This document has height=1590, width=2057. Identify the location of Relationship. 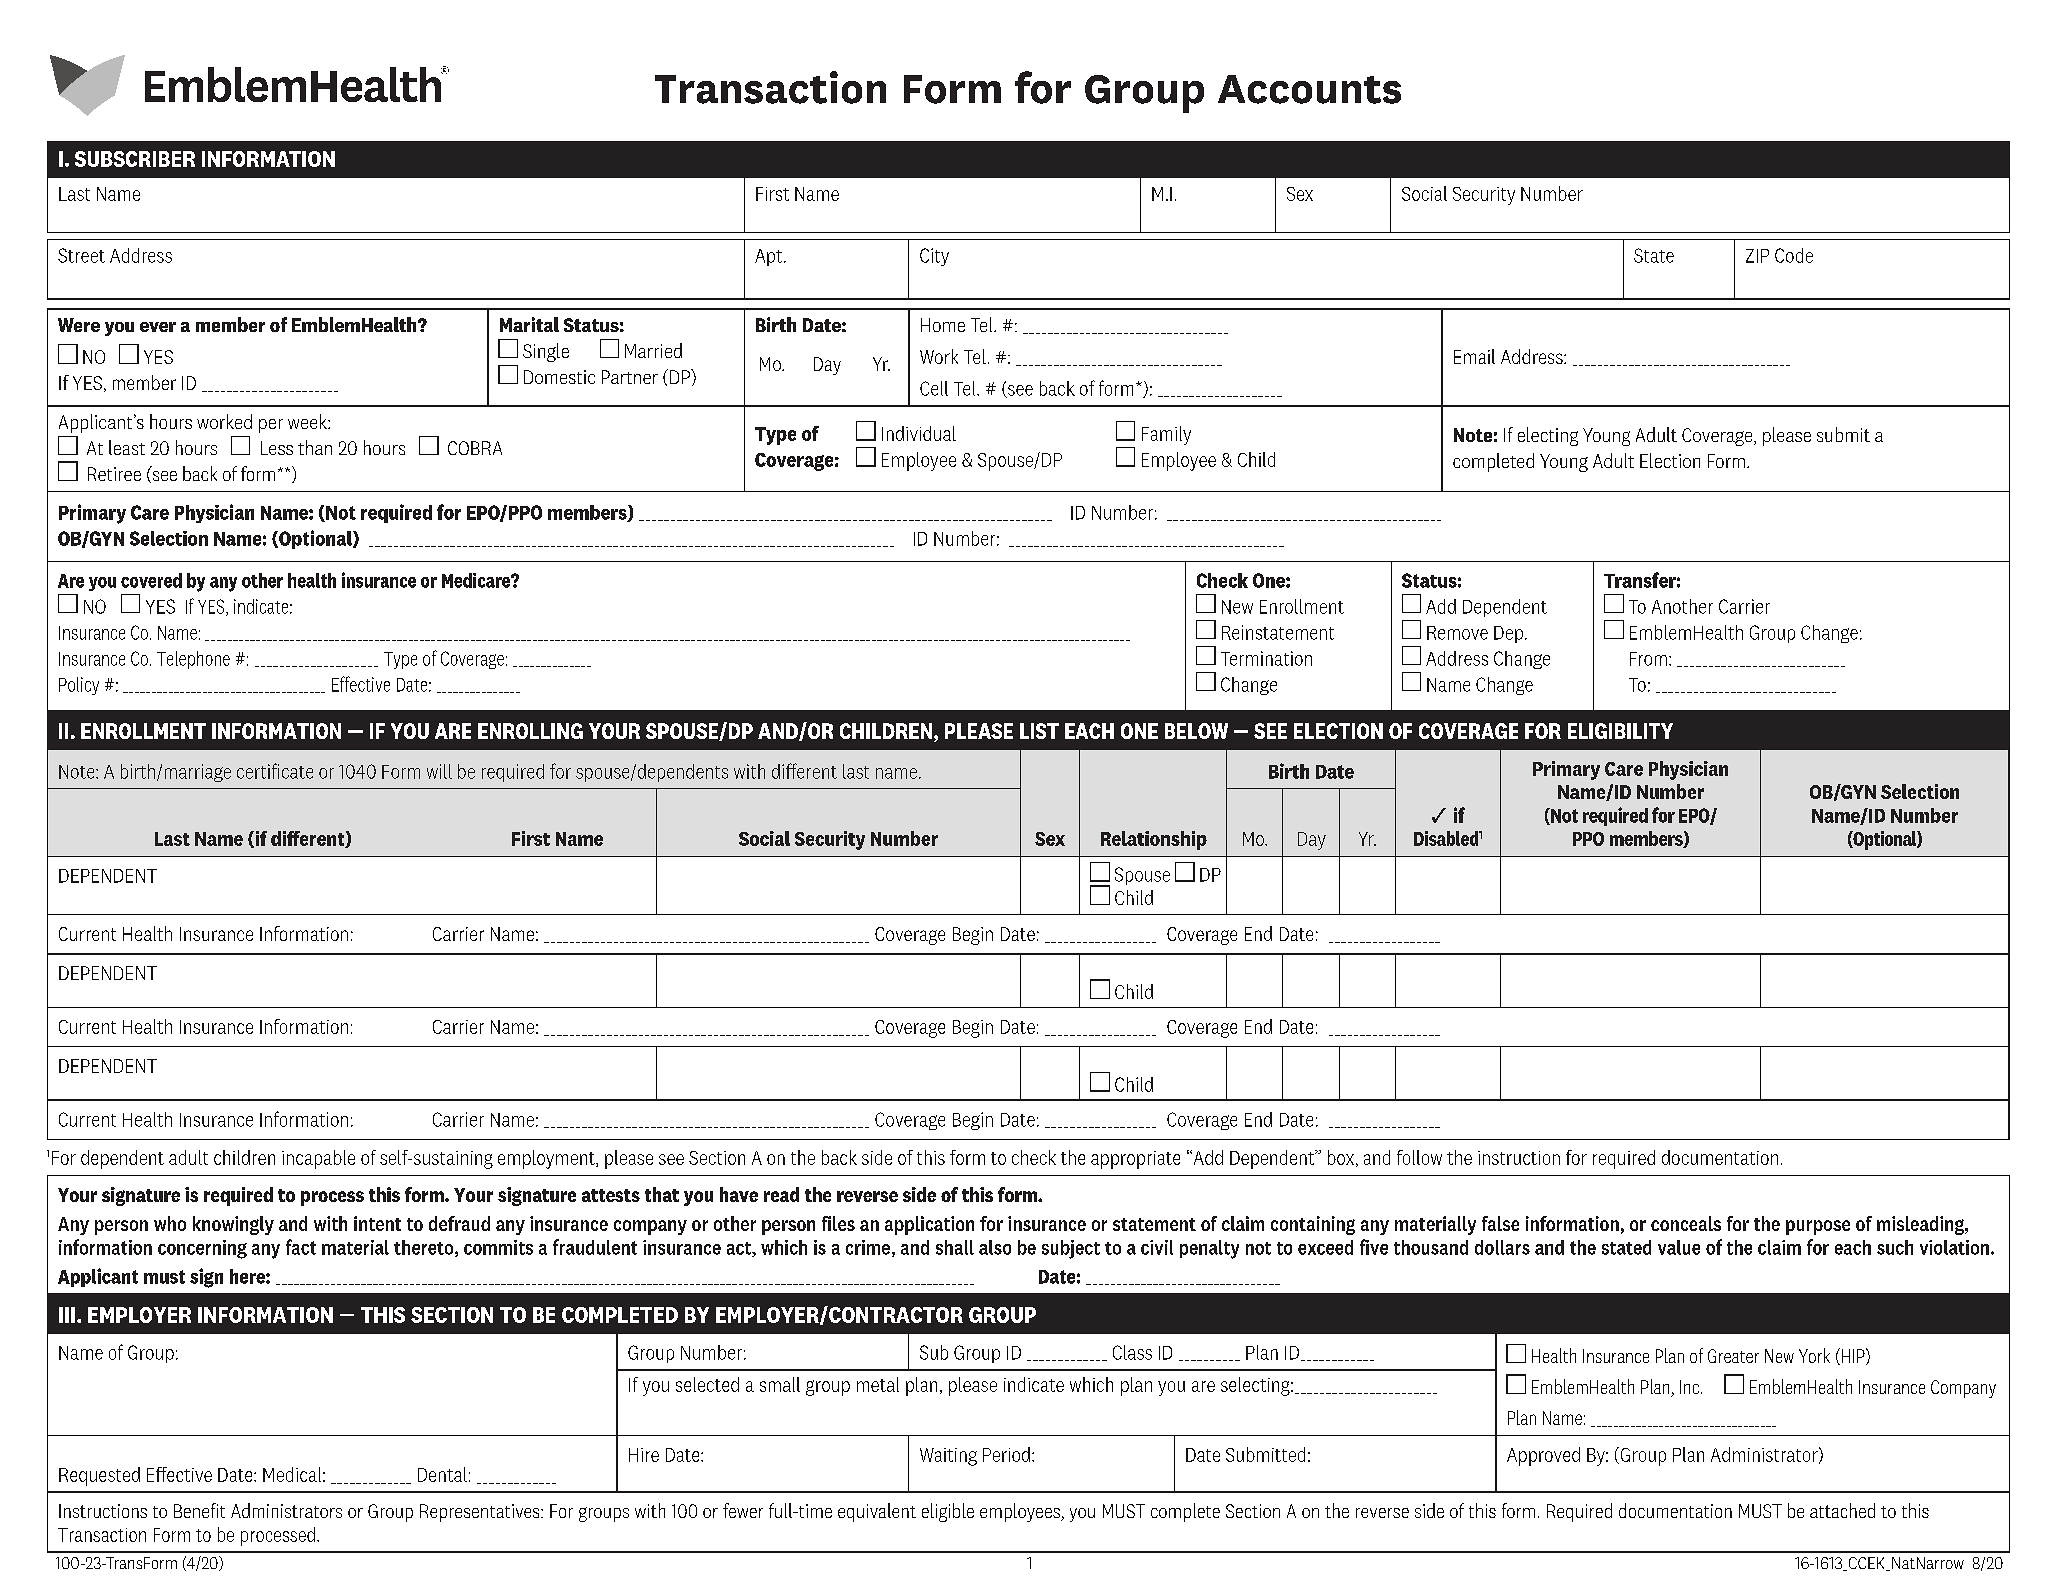
(1154, 840).
